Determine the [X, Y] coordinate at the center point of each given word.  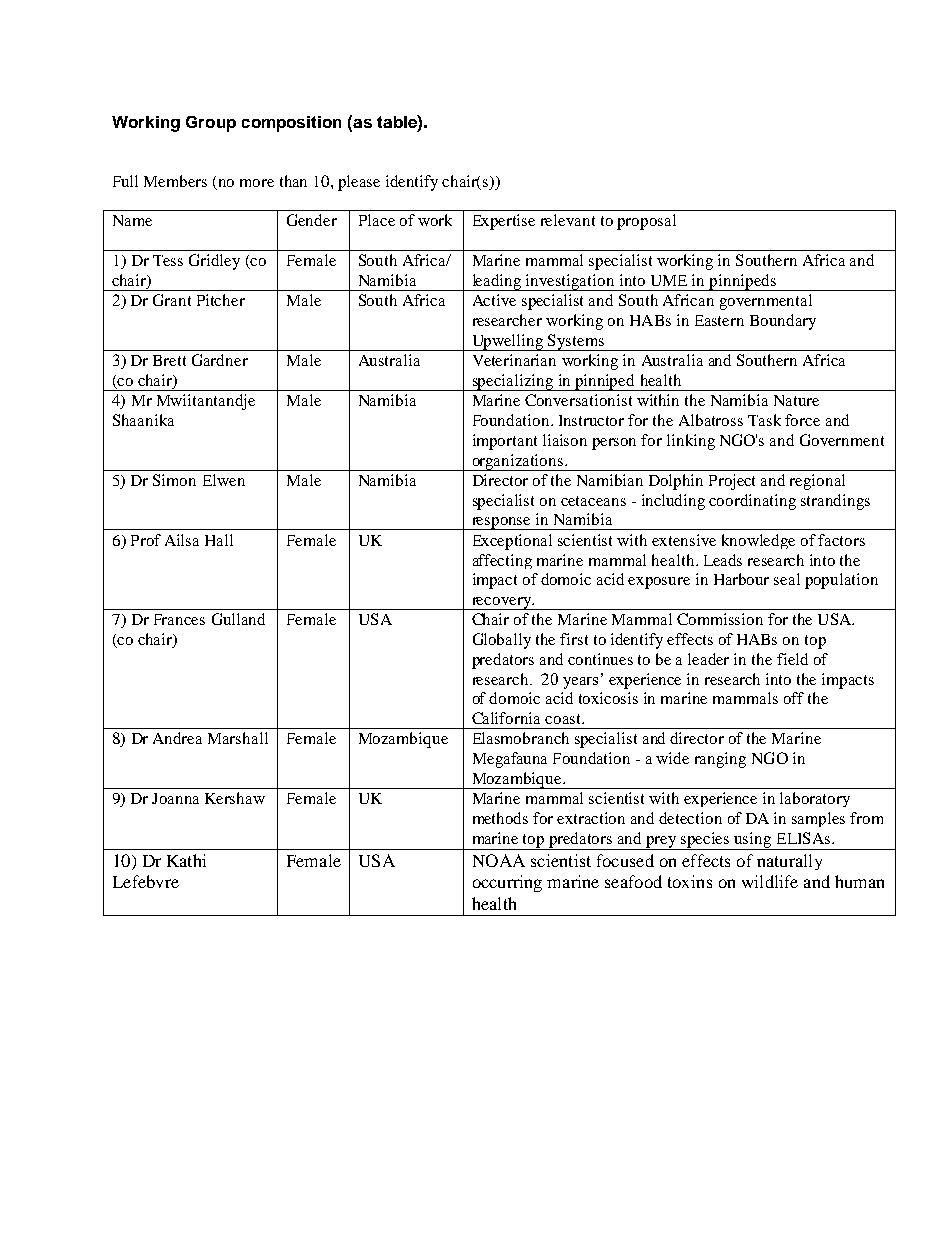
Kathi [186, 860]
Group [211, 124]
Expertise [504, 222]
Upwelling [507, 342]
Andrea [177, 738]
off [794, 698]
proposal [646, 222]
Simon [174, 480]
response [501, 523]
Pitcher [221, 300]
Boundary [783, 322]
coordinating [752, 502]
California [506, 718]
